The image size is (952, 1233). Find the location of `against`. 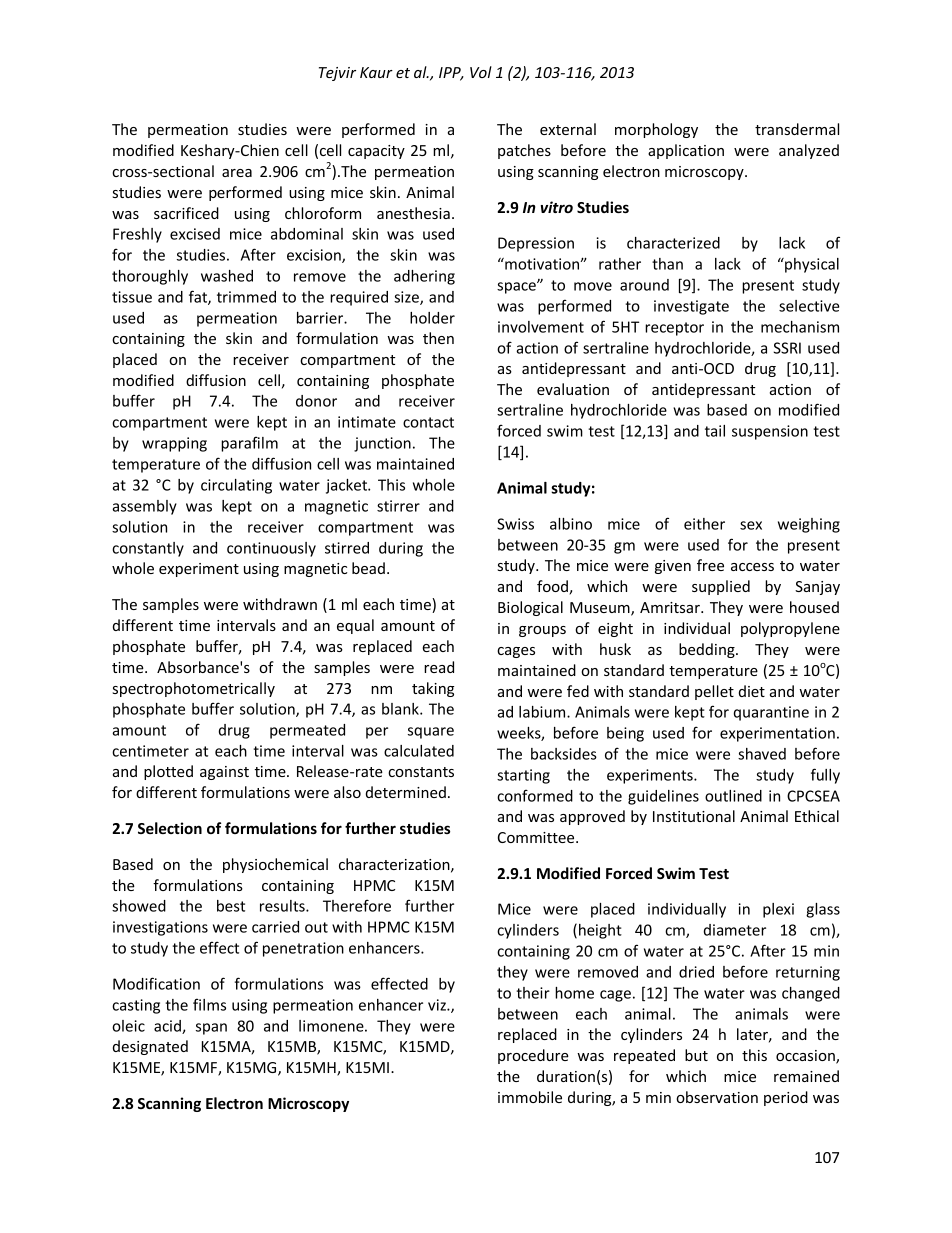

against is located at coordinates (224, 773).
